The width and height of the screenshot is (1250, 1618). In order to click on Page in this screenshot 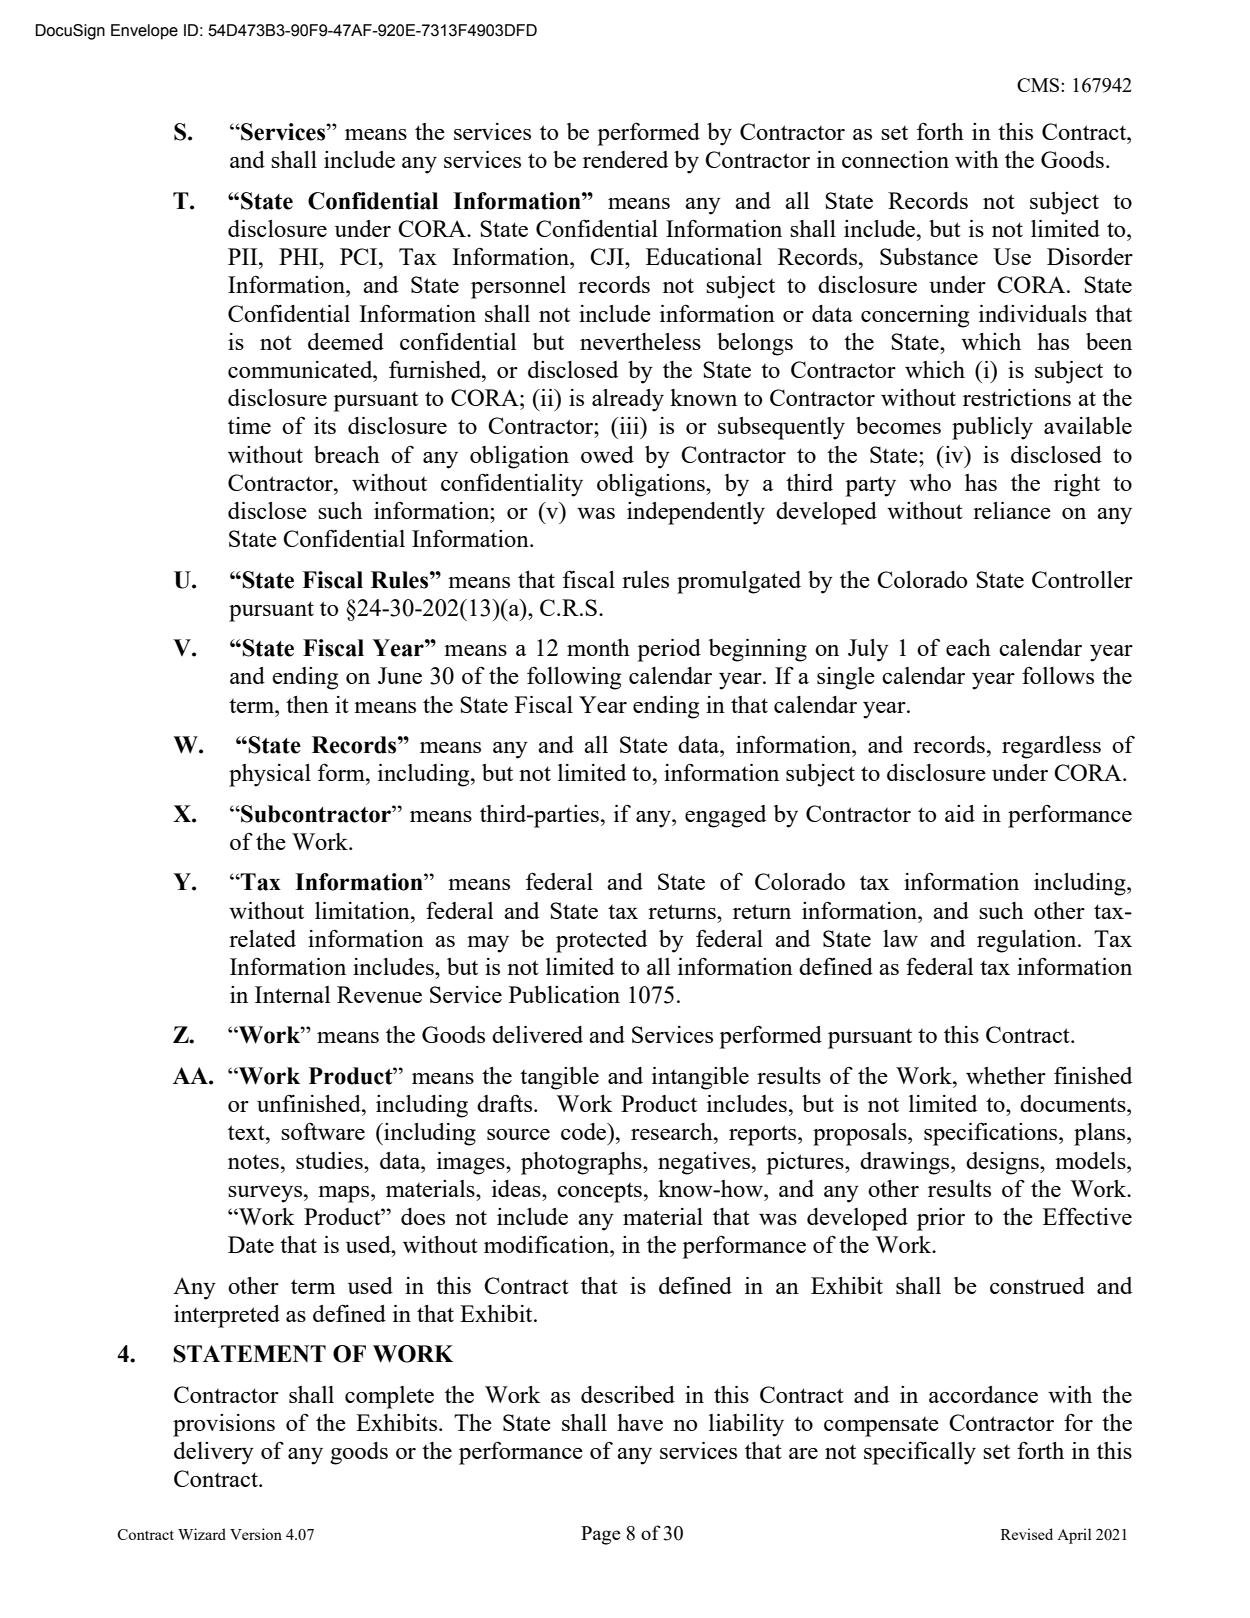, I will do `click(601, 1535)`.
